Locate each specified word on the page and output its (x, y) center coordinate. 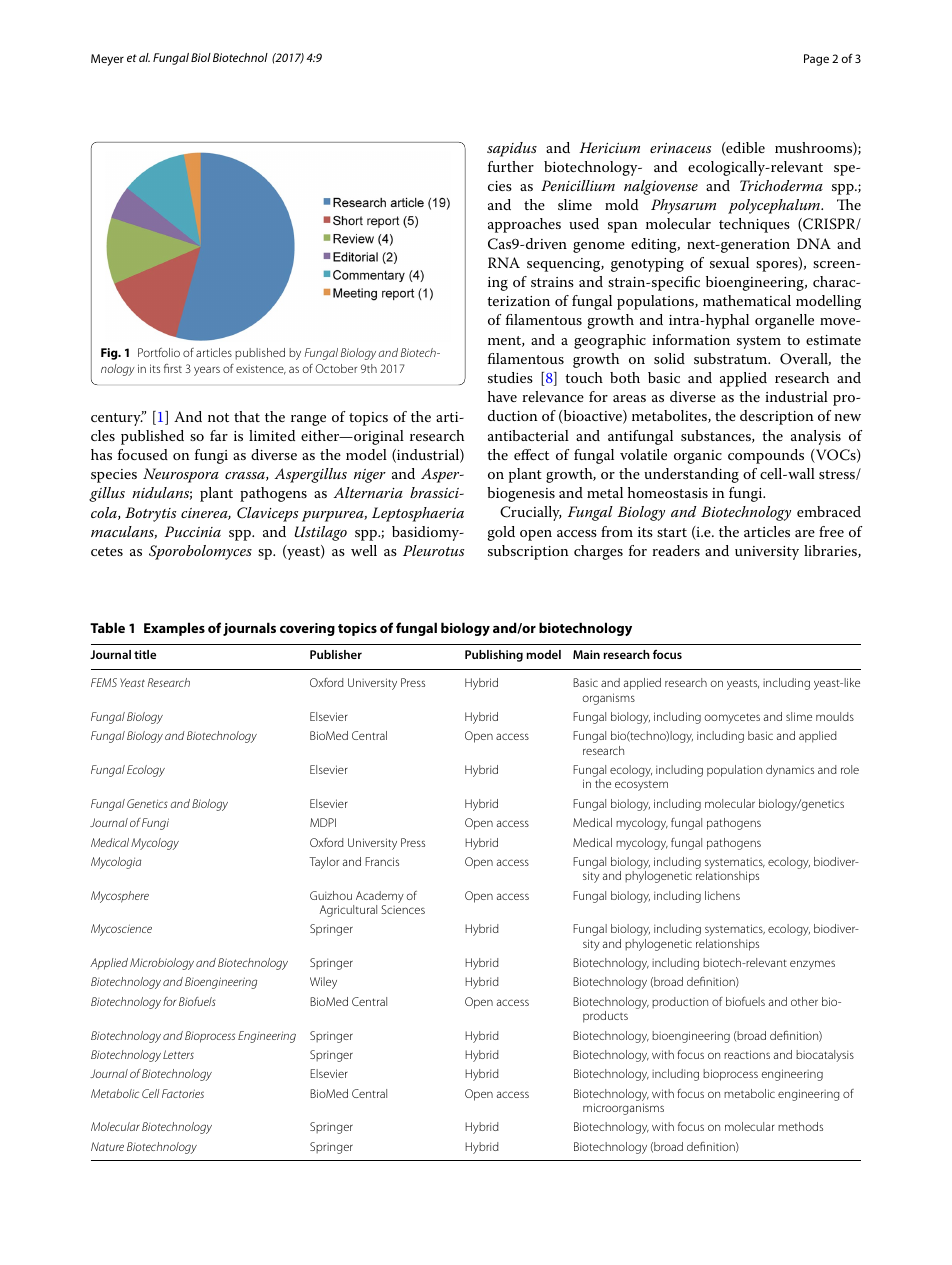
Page (816, 60)
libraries (831, 551)
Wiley (323, 983)
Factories (183, 1093)
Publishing (494, 656)
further (511, 166)
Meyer (107, 60)
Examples (174, 629)
